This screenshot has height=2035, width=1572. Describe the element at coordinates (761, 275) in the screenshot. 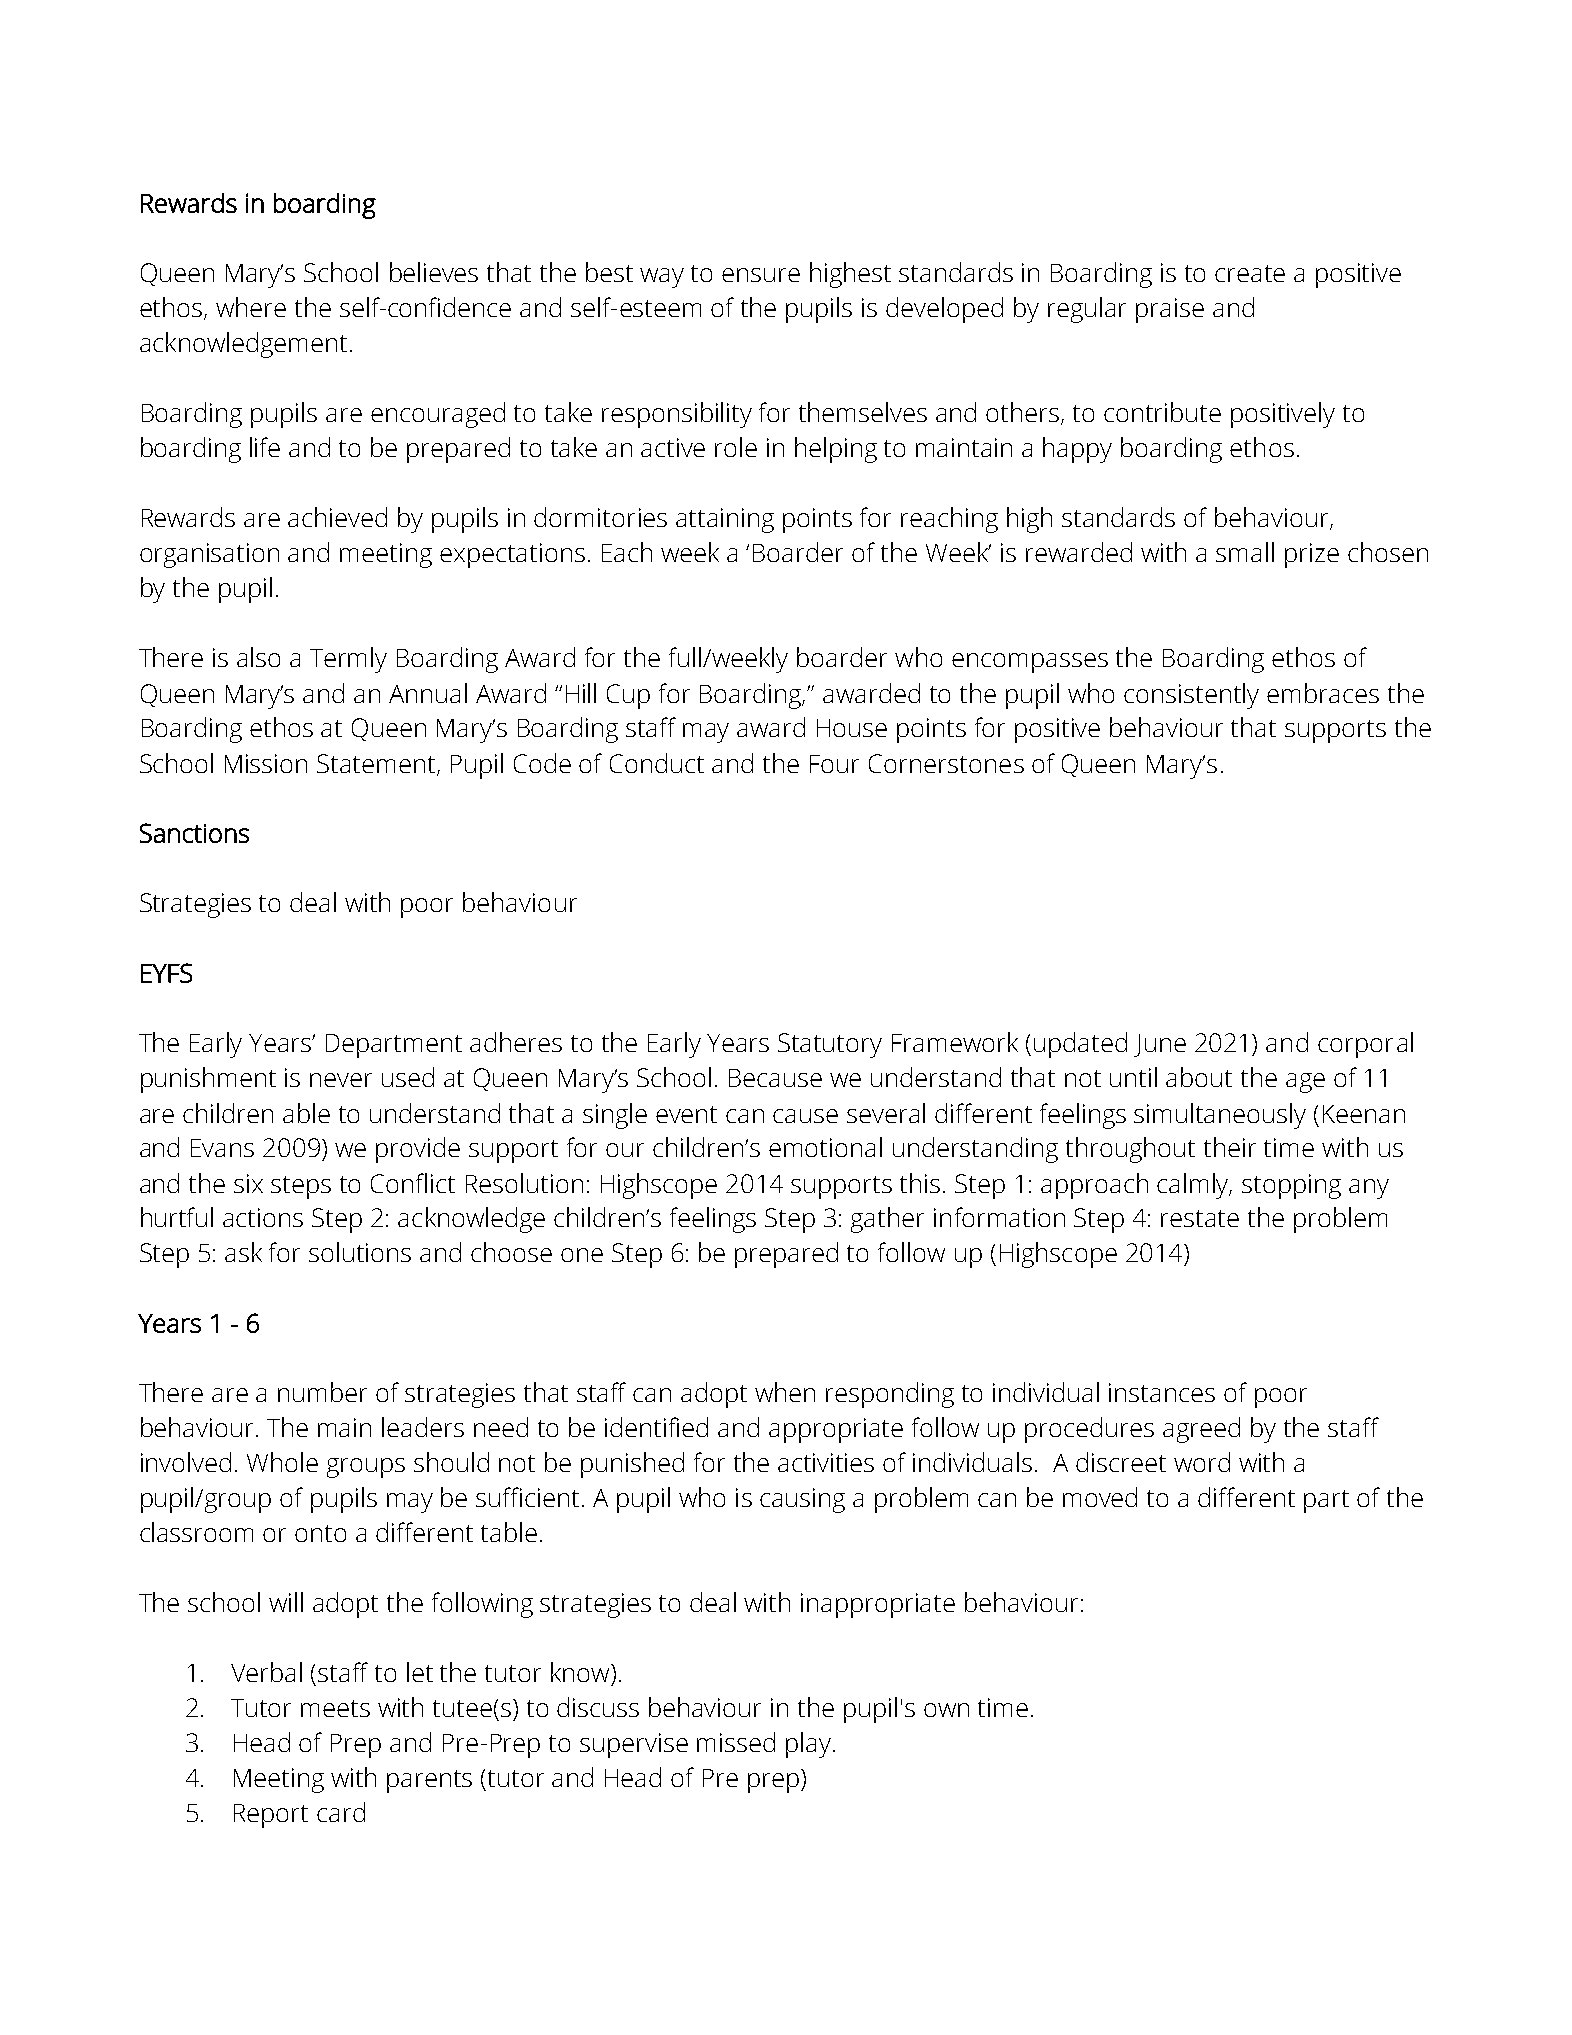

I see `ensure` at that location.
